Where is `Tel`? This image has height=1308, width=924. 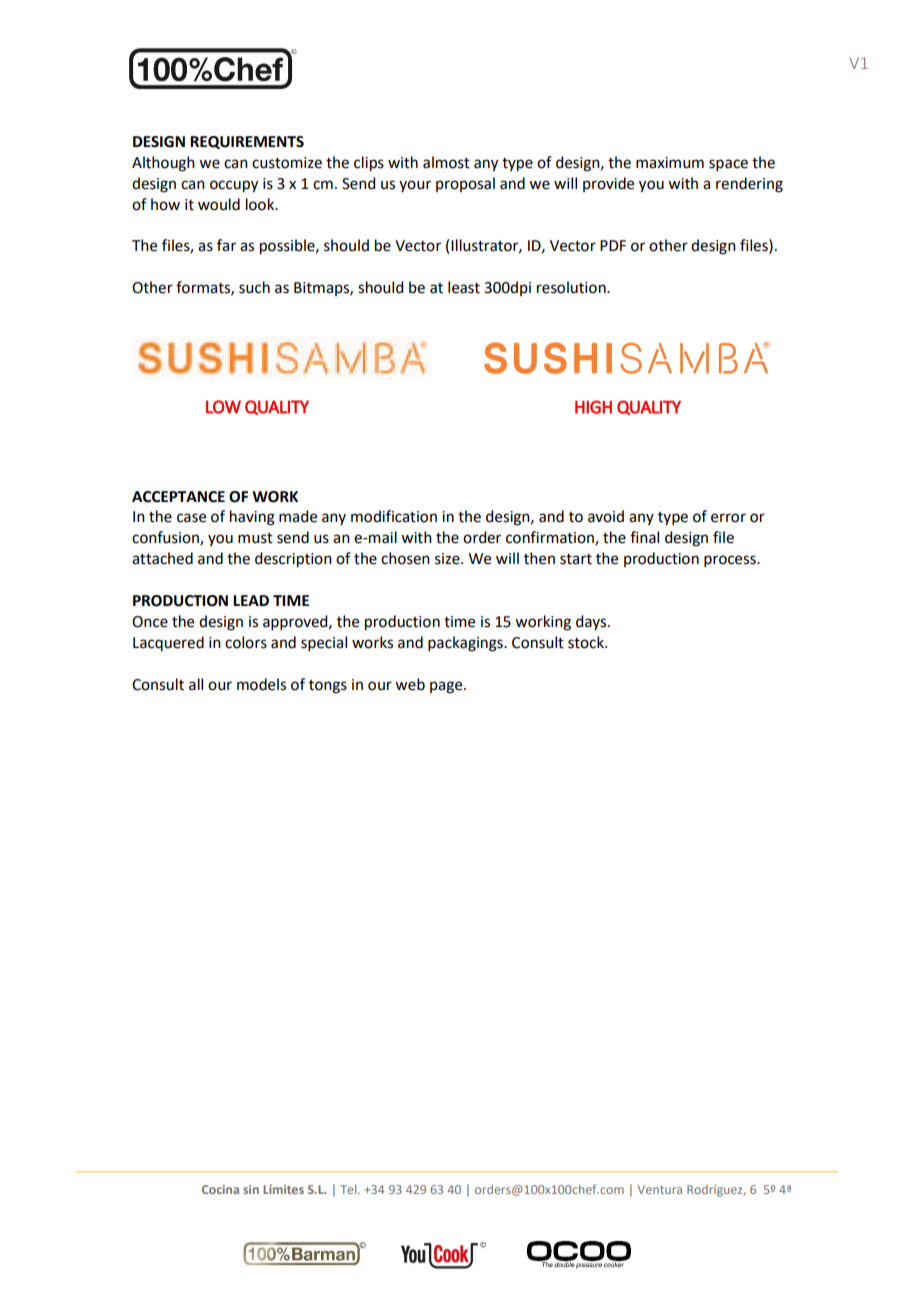 Tel is located at coordinates (349, 1189).
